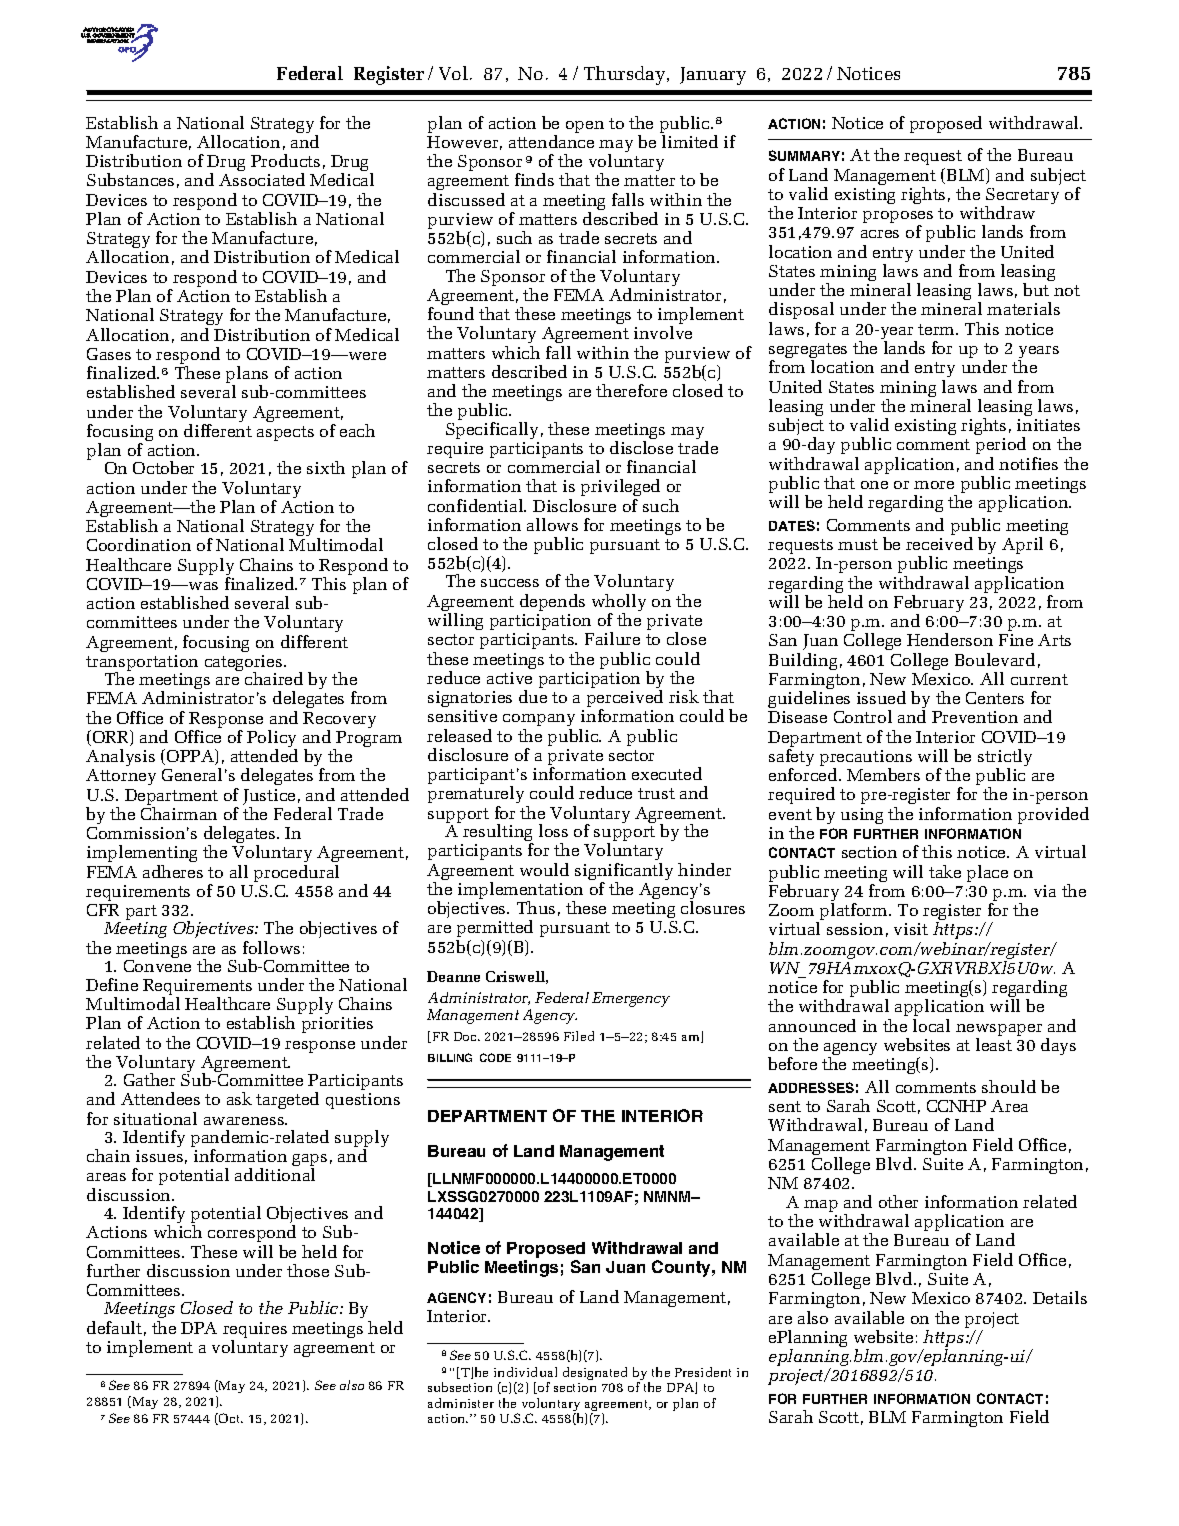 This page has width=1179, height=1526. What do you see at coordinates (539, 722) in the page?
I see `company` at bounding box center [539, 722].
